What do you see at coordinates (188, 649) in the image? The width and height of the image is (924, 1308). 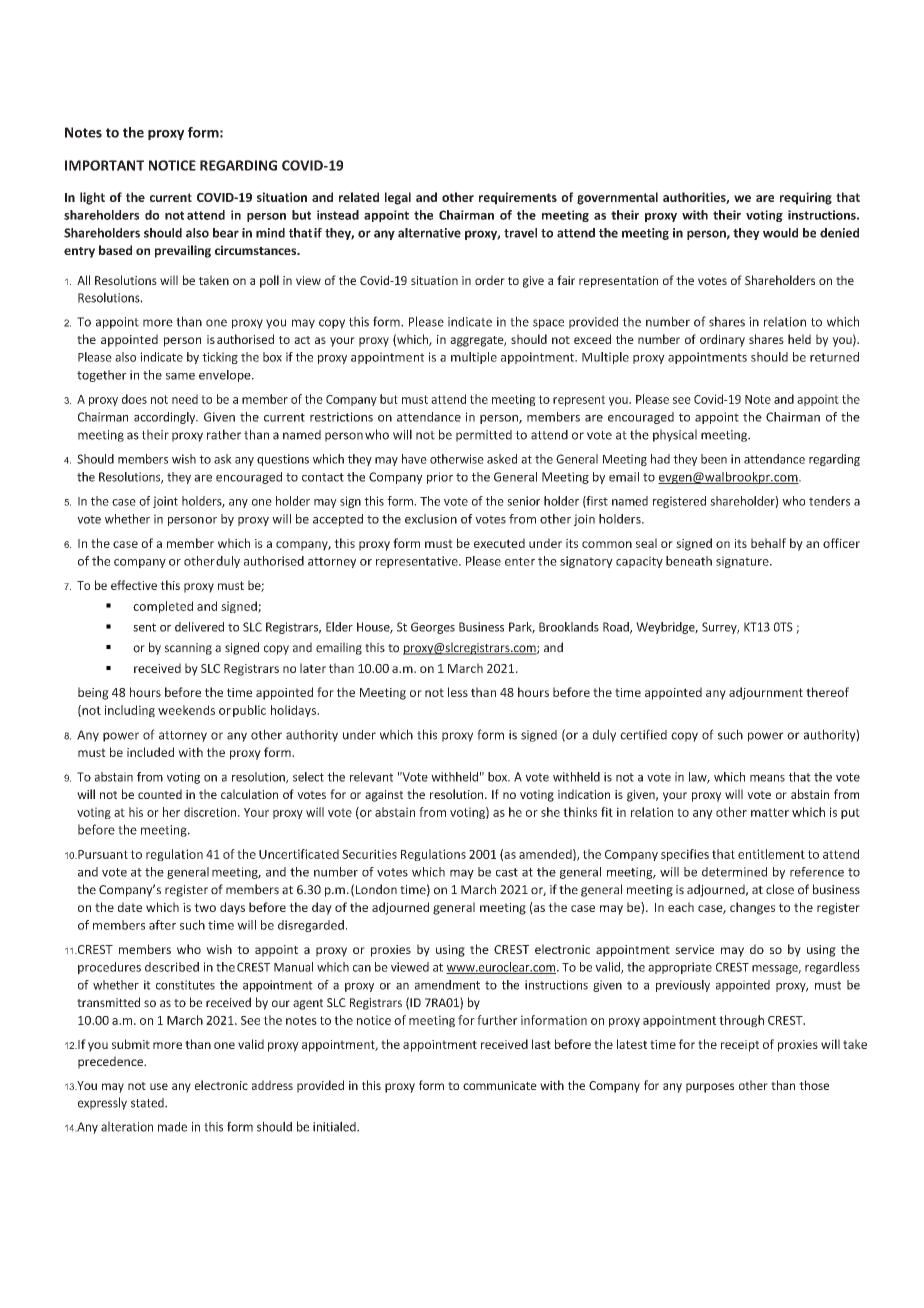 I see `scanning` at bounding box center [188, 649].
